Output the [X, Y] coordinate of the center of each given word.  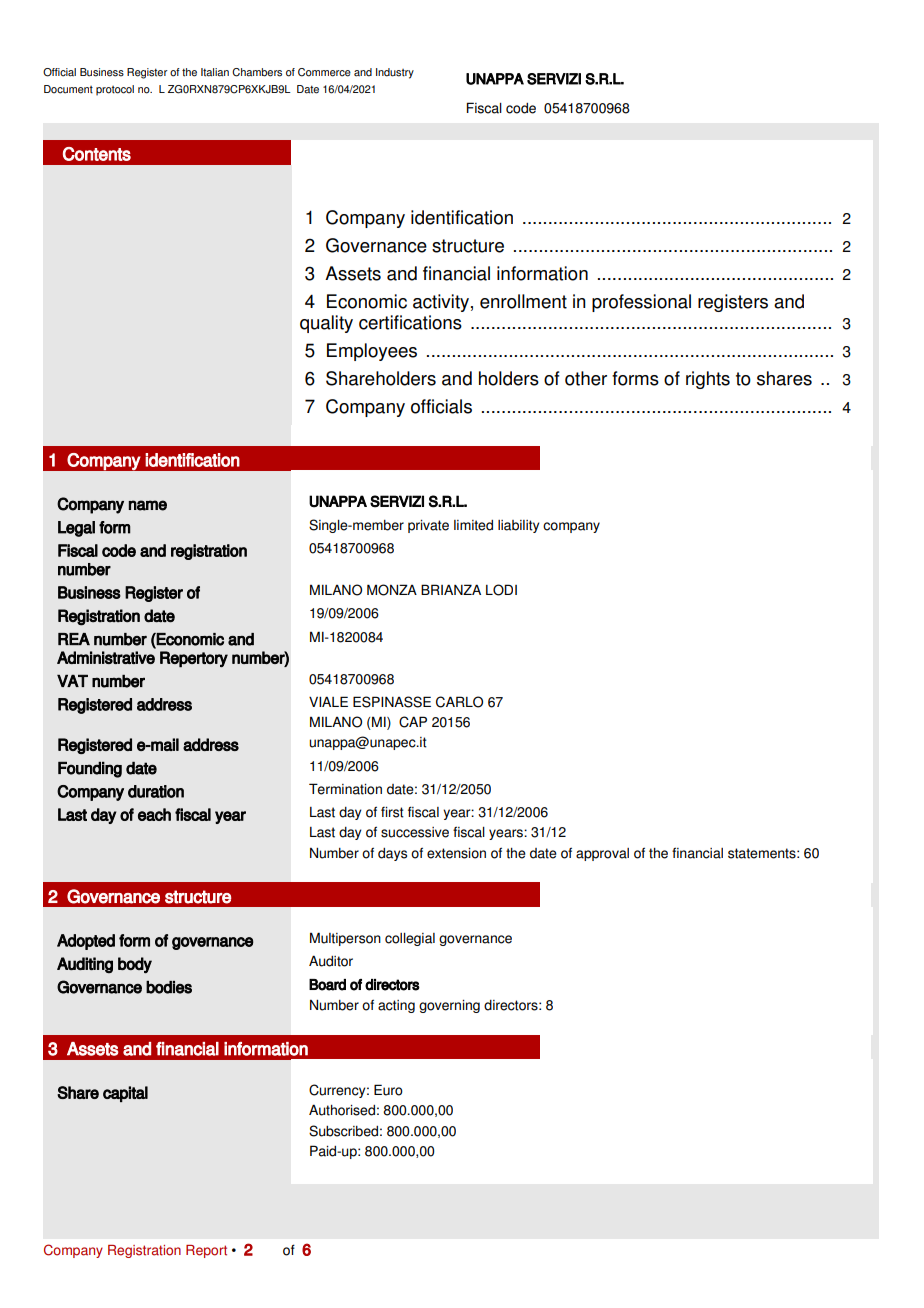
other [586, 378]
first [392, 812]
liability [518, 526]
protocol [115, 90]
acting [396, 1006]
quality [326, 324]
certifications [410, 322]
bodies [169, 987]
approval [602, 854]
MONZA [392, 590]
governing [449, 1006]
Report [206, 1251]
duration [156, 791]
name [148, 505]
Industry [395, 73]
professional [641, 303]
